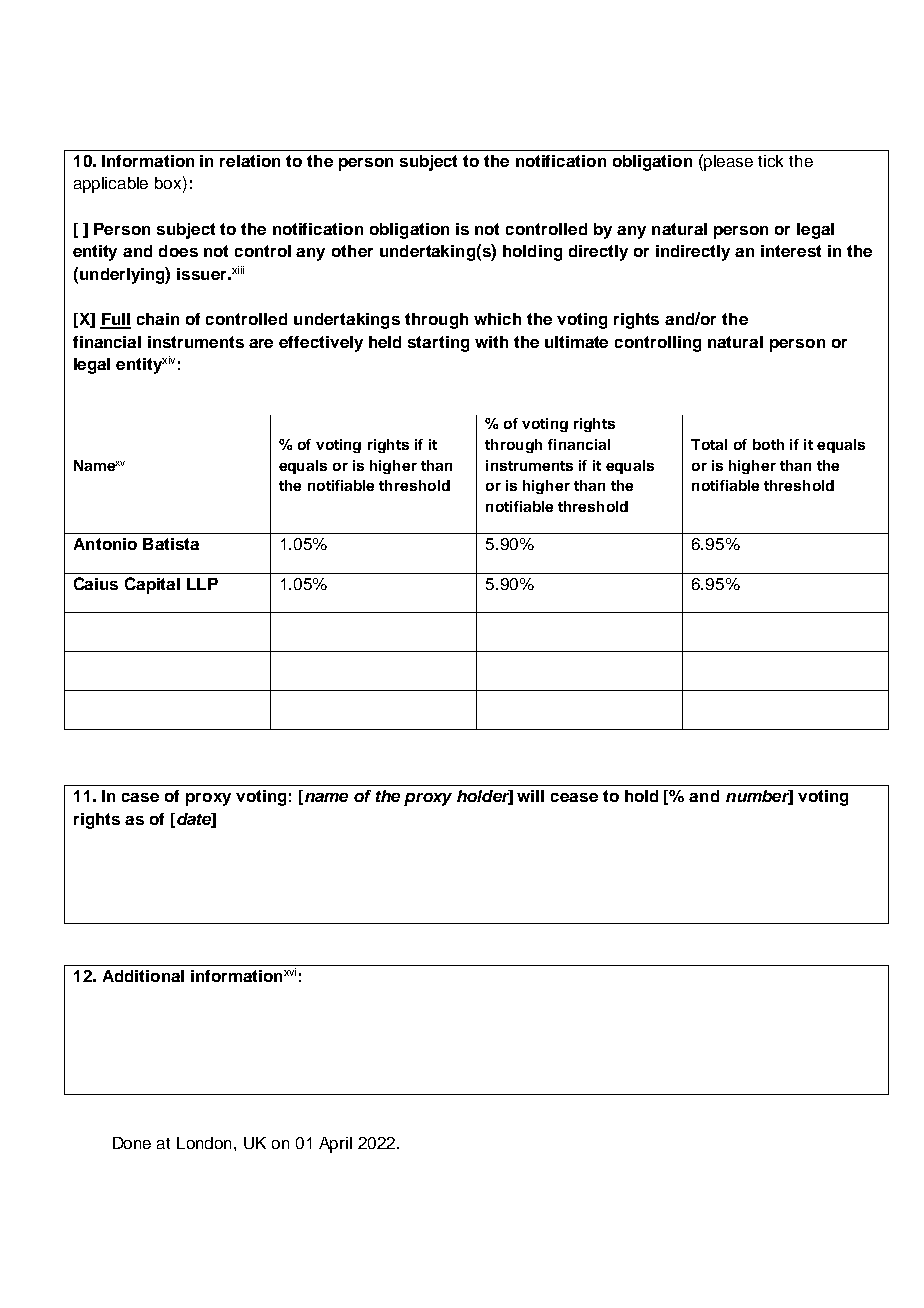 The height and width of the screenshot is (1308, 924). Describe the element at coordinates (574, 797) in the screenshot. I see `cease` at that location.
